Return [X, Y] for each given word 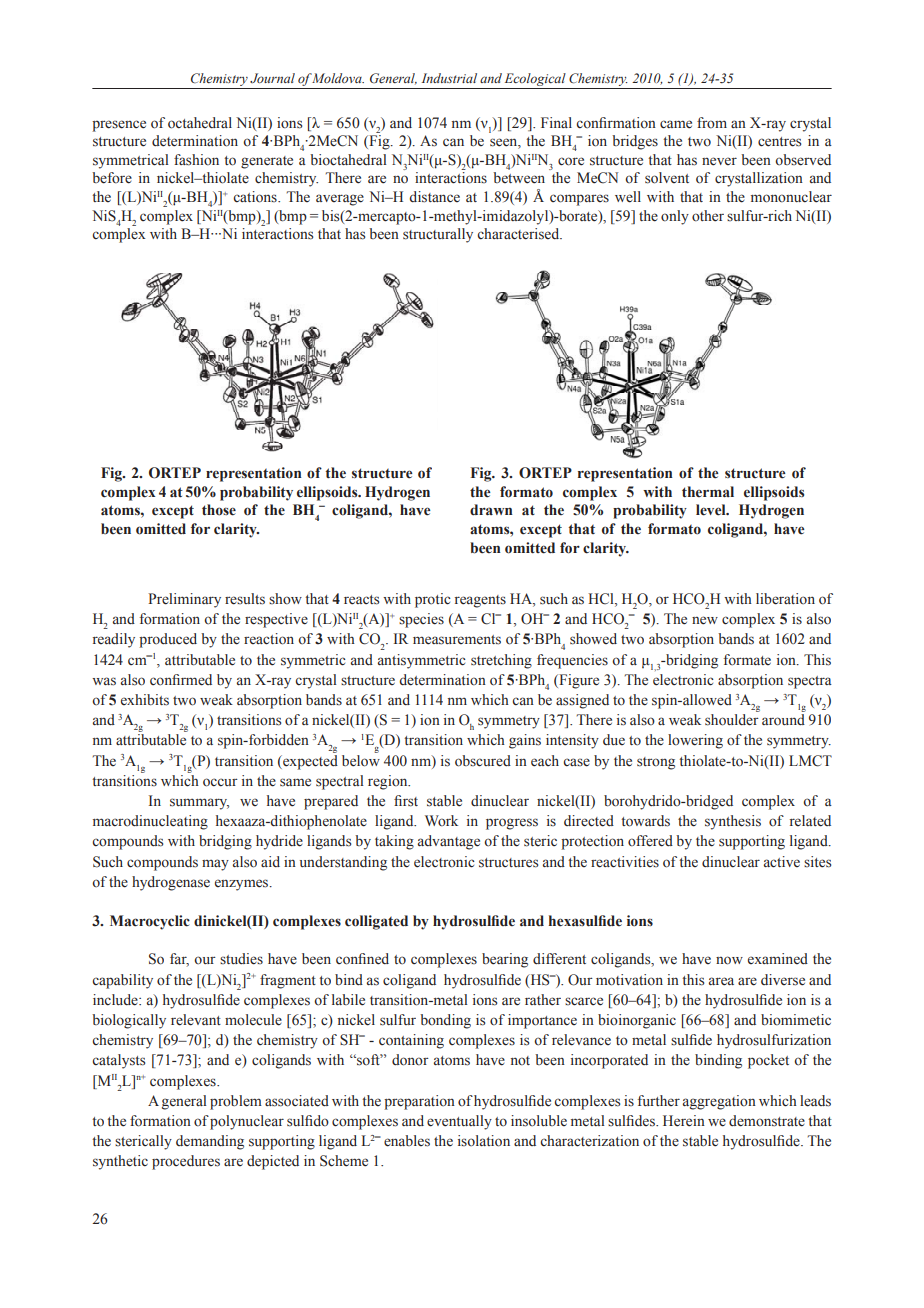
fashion [196, 160]
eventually [459, 1122]
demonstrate [767, 1121]
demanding [210, 1142]
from [712, 123]
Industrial [449, 78]
